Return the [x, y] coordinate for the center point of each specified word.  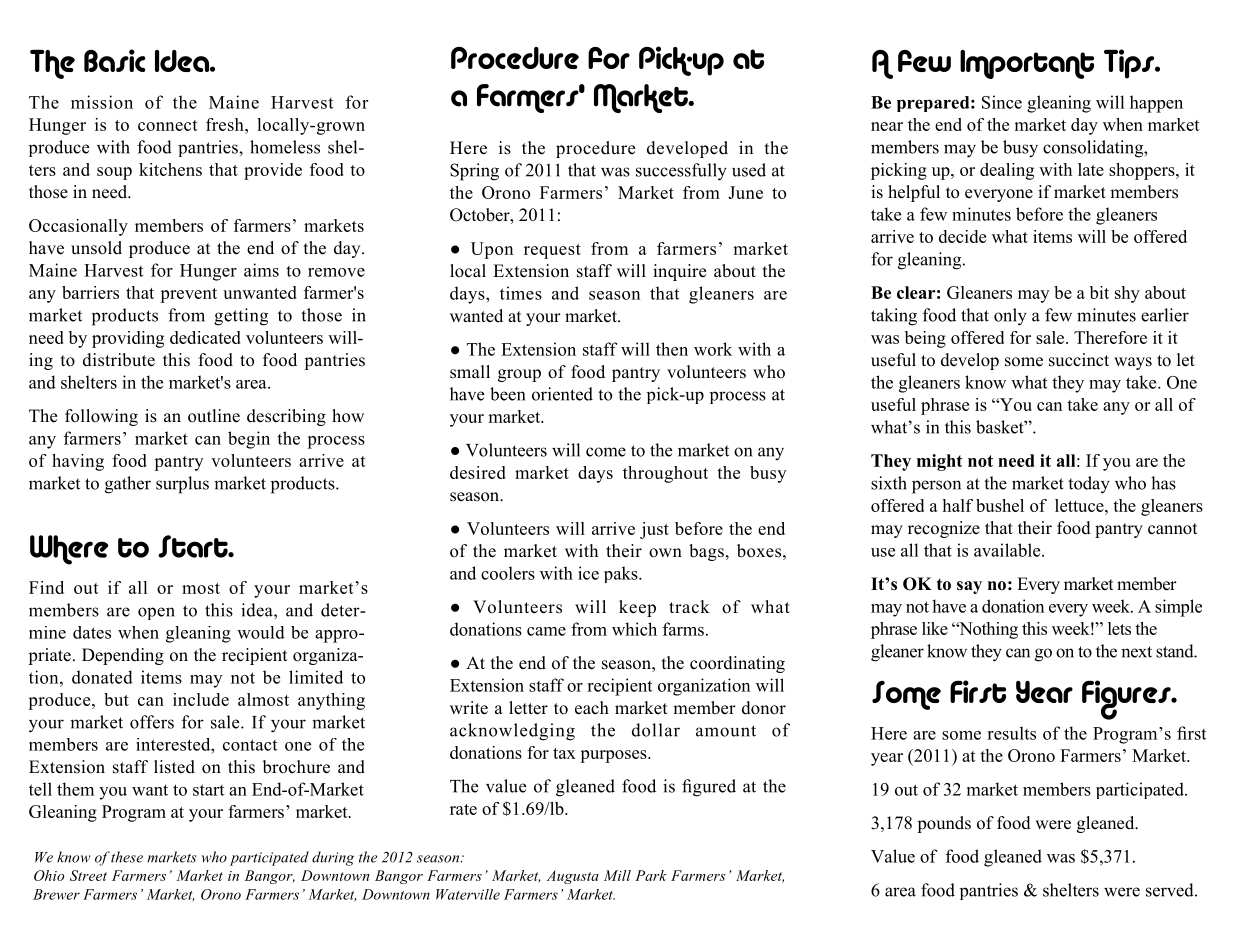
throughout [665, 474]
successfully [681, 172]
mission [102, 102]
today [1089, 485]
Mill [617, 875]
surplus [182, 485]
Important [1027, 64]
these [127, 857]
